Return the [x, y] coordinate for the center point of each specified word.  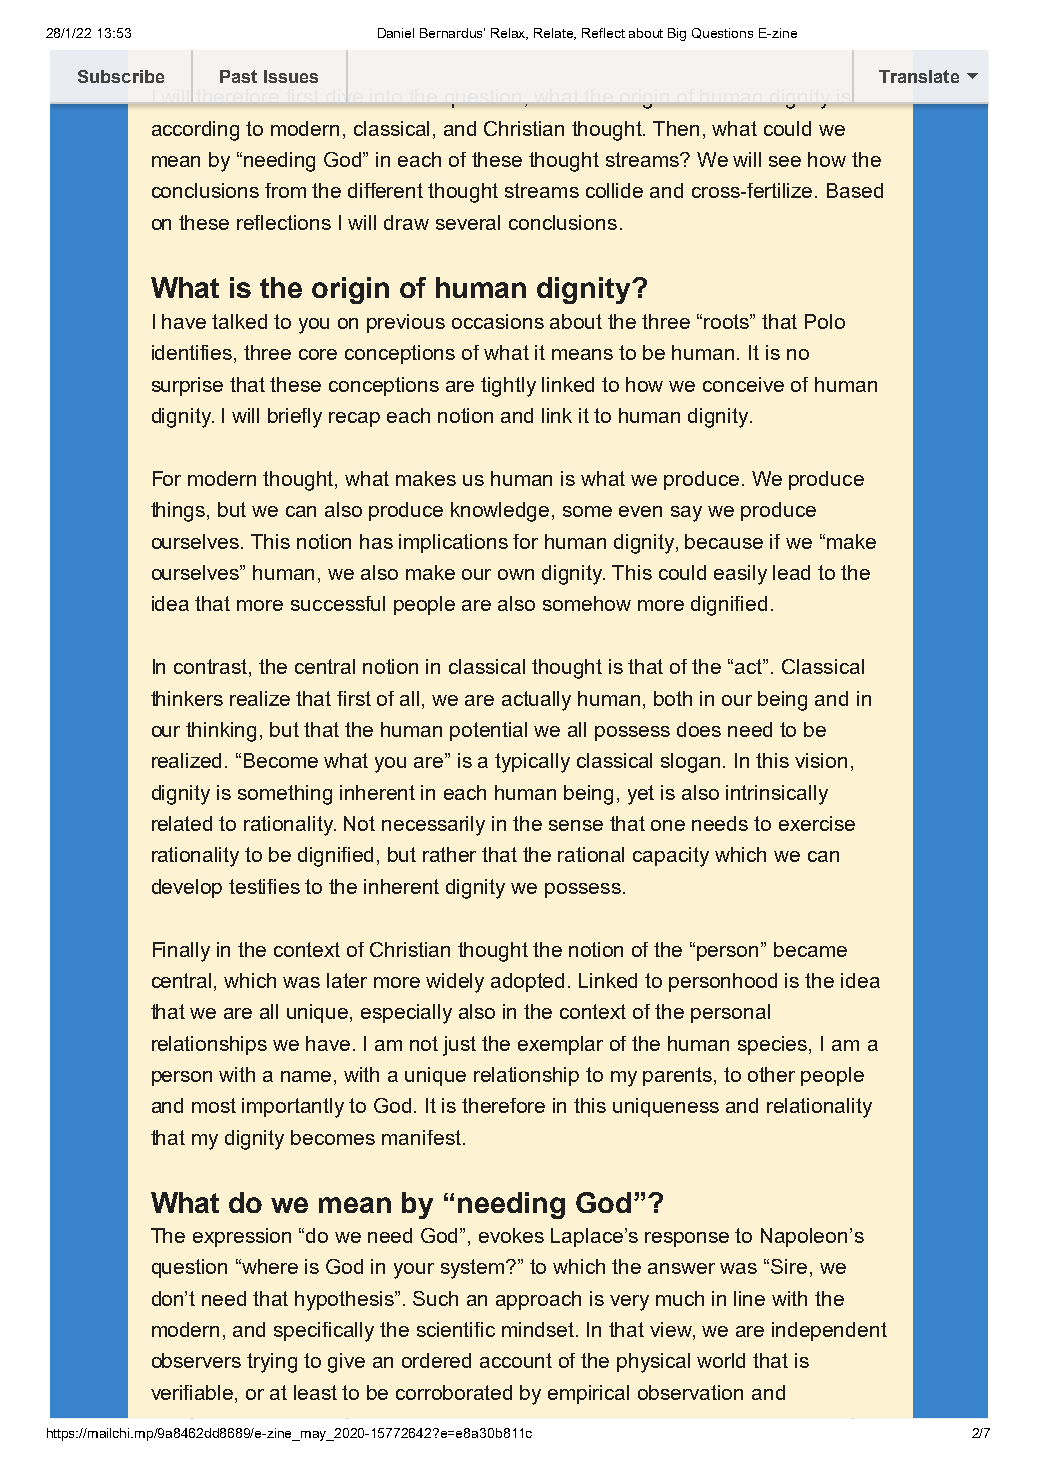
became [810, 949]
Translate [919, 76]
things [179, 512]
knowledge [500, 512]
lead [791, 572]
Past [238, 76]
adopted [527, 982]
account [516, 1360]
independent [829, 1331]
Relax [509, 34]
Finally [181, 952]
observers [196, 1360]
